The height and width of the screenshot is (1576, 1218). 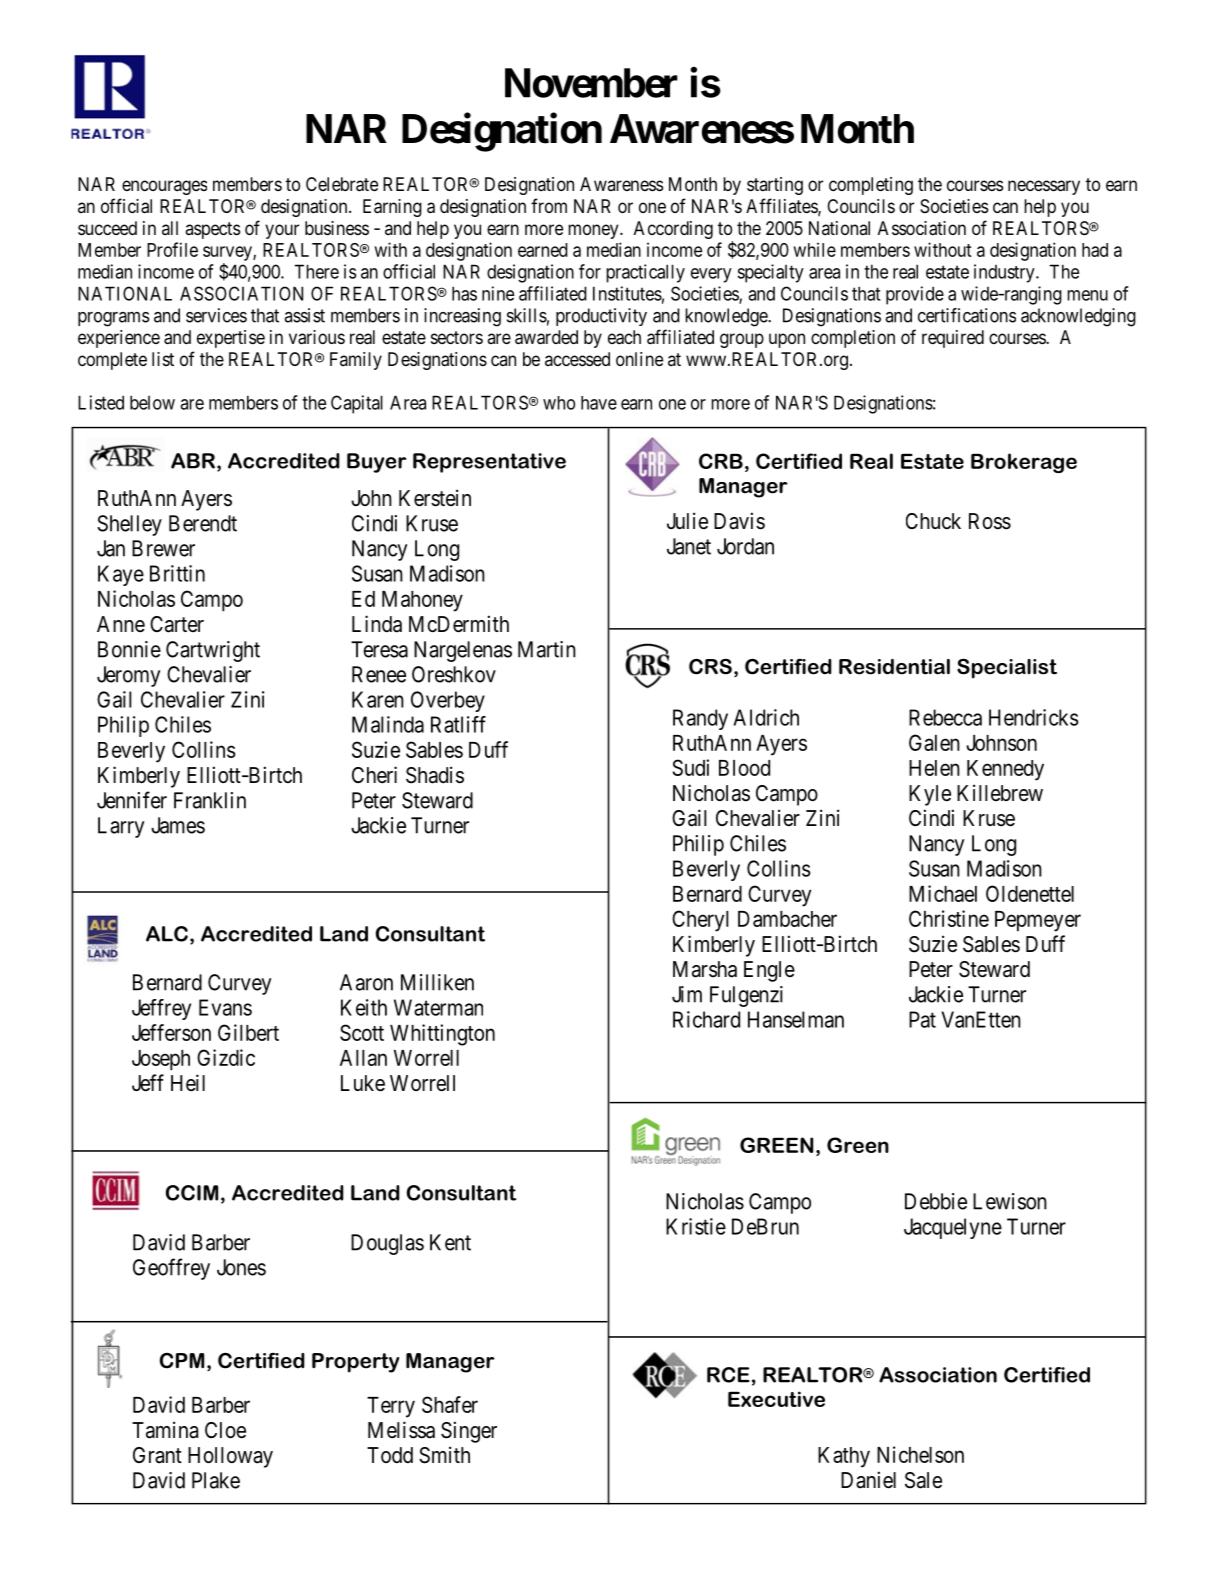 I want to click on Pat, so click(x=922, y=1019).
